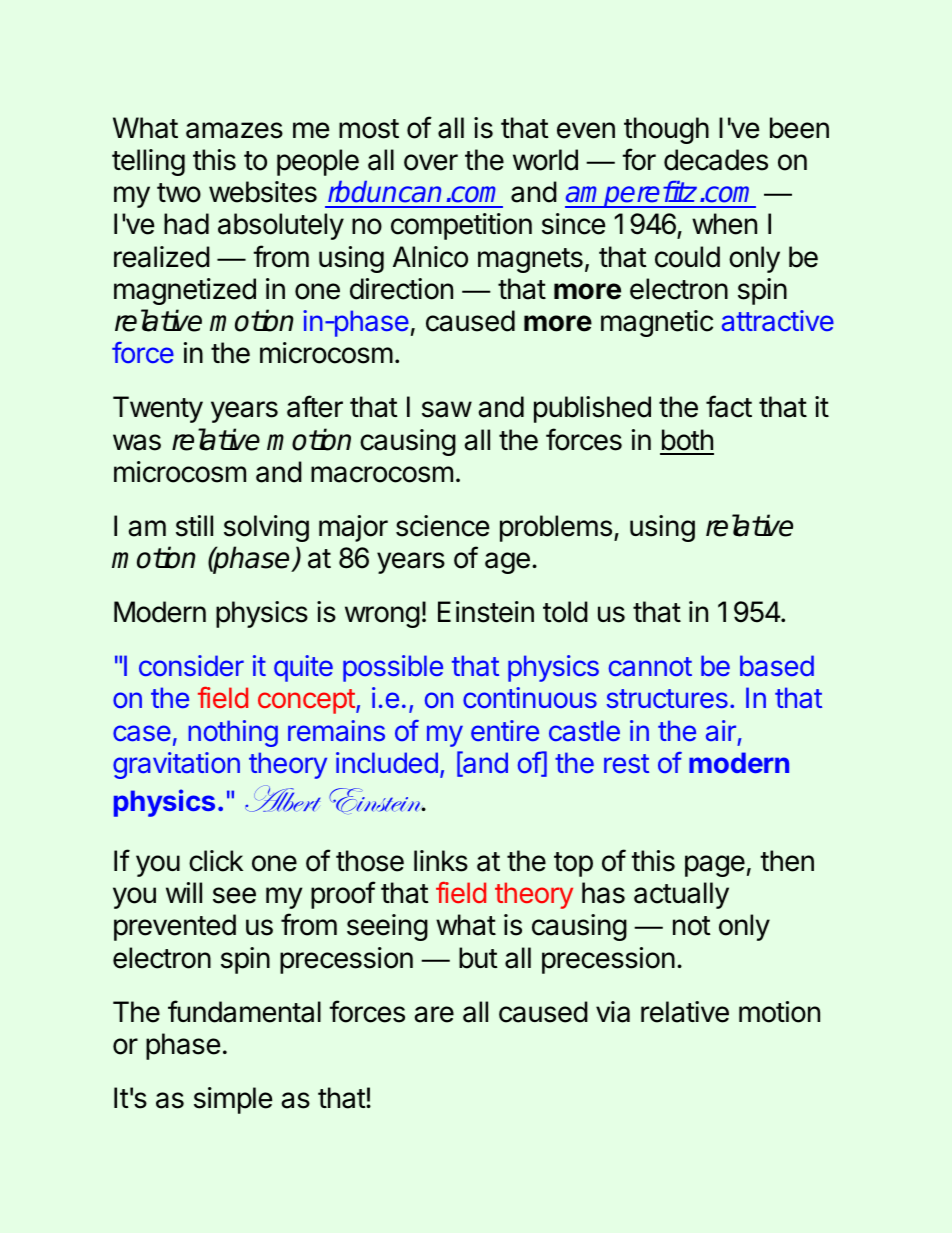  Describe the element at coordinates (191, 665) in the screenshot. I see `consider` at that location.
